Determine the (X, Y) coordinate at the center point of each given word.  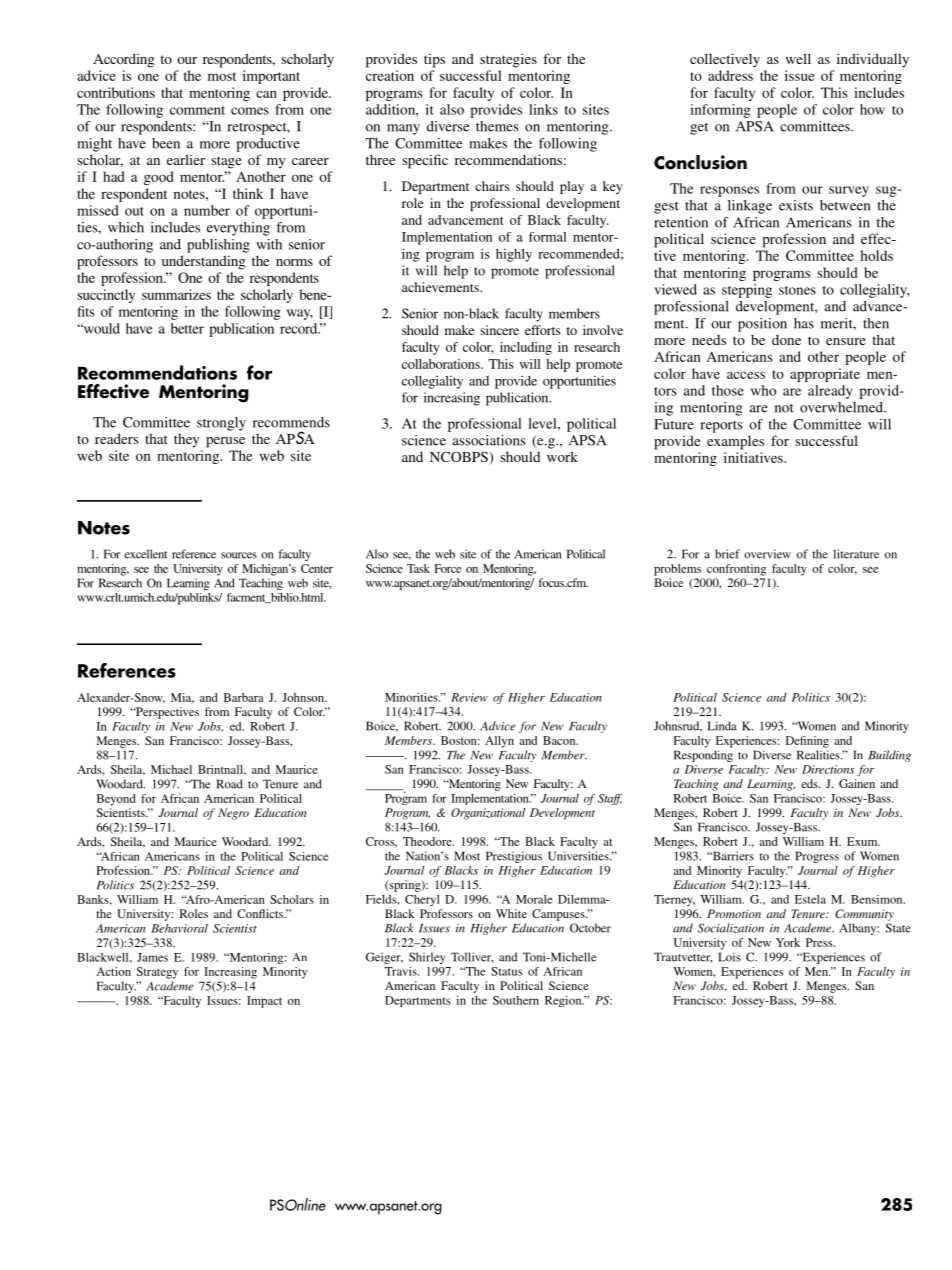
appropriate (825, 375)
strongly (221, 424)
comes (250, 111)
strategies (508, 60)
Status (506, 971)
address (730, 75)
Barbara (244, 697)
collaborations (442, 364)
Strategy (157, 973)
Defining (807, 742)
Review (469, 697)
